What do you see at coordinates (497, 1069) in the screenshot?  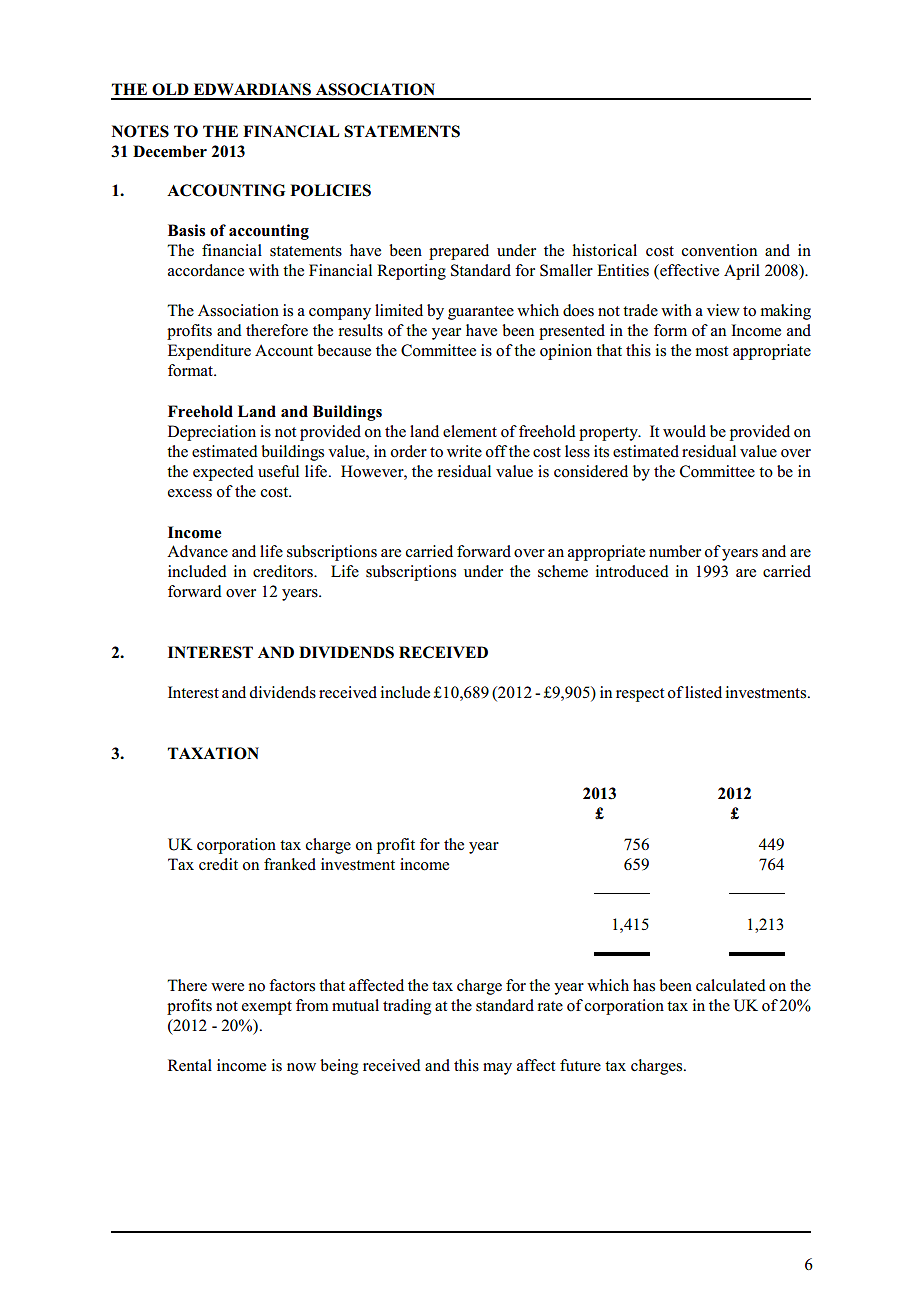 I see `may` at bounding box center [497, 1069].
